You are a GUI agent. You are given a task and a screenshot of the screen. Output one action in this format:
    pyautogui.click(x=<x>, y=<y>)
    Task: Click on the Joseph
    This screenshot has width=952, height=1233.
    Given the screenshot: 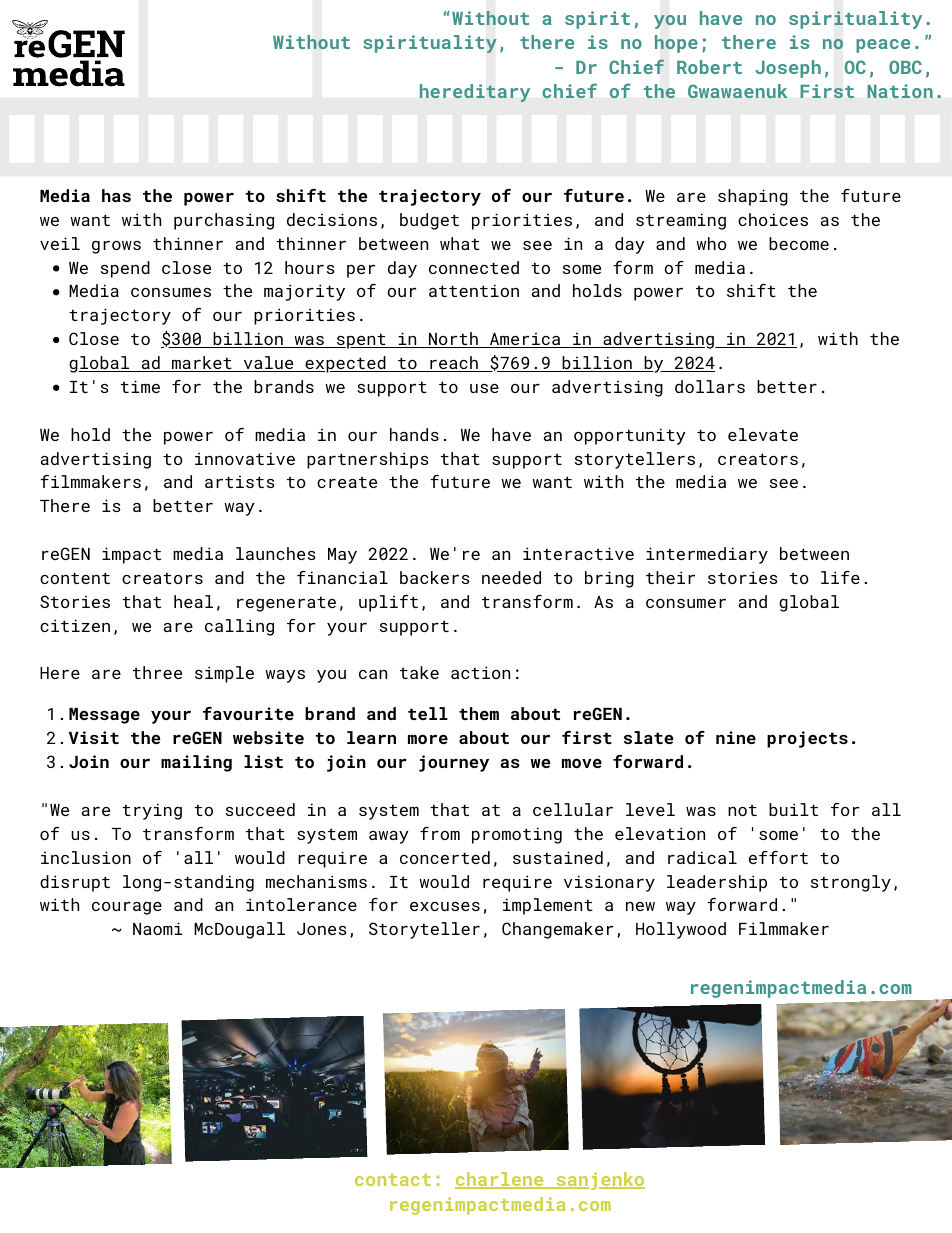 What is the action you would take?
    pyautogui.click(x=788, y=69)
